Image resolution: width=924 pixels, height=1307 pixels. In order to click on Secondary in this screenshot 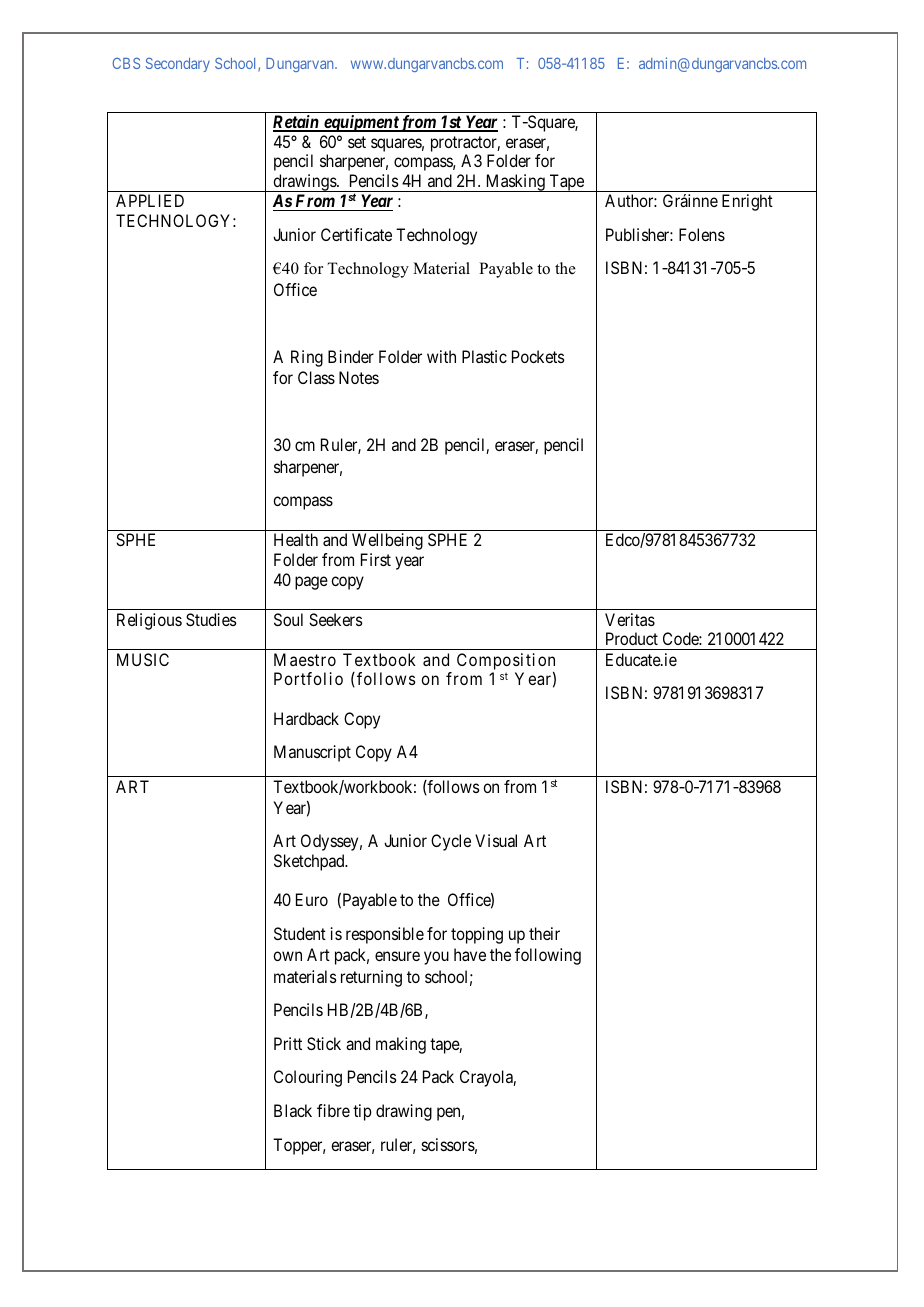, I will do `click(178, 64)`.
